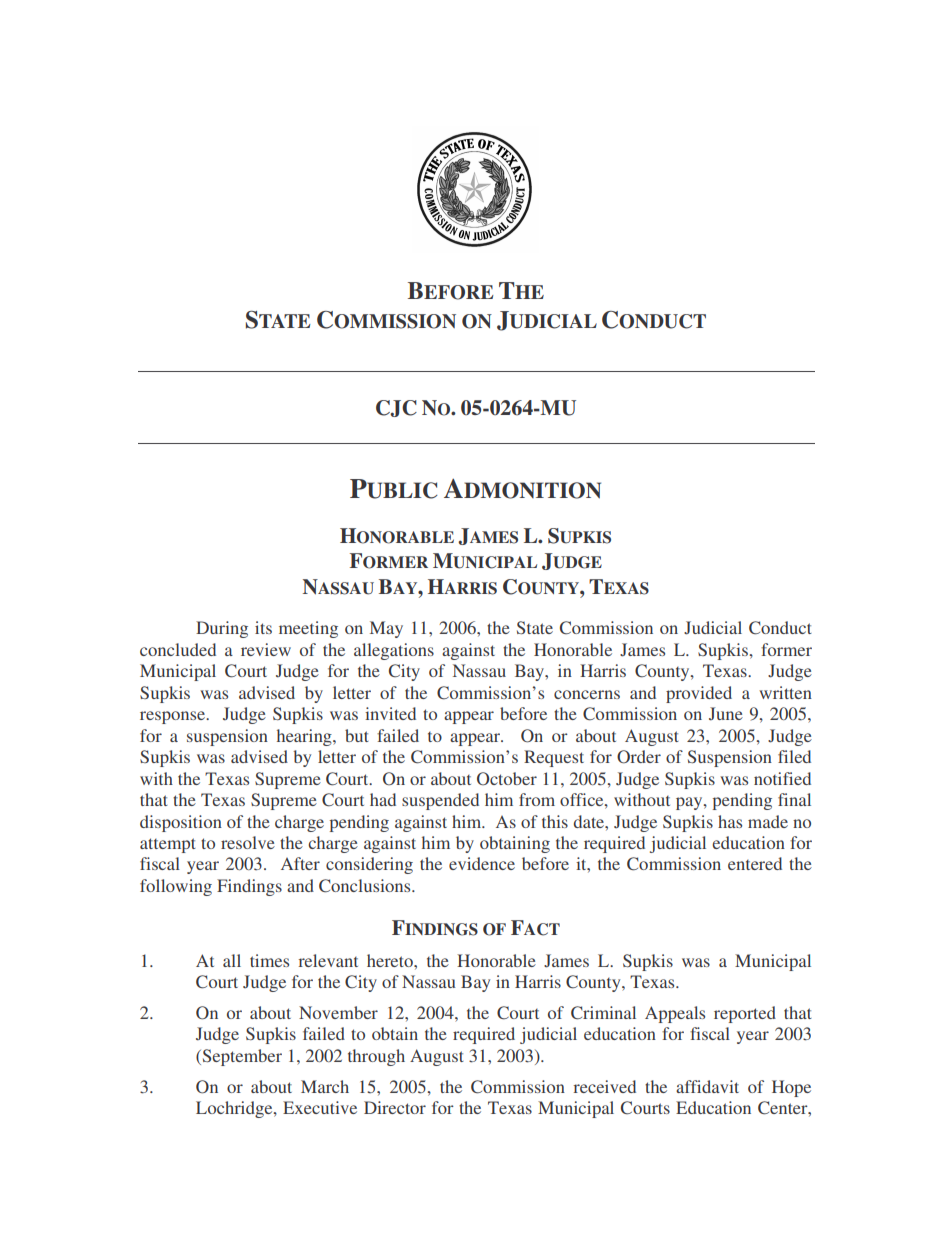 Image resolution: width=952 pixels, height=1233 pixels. What do you see at coordinates (325, 1086) in the screenshot?
I see `March` at bounding box center [325, 1086].
